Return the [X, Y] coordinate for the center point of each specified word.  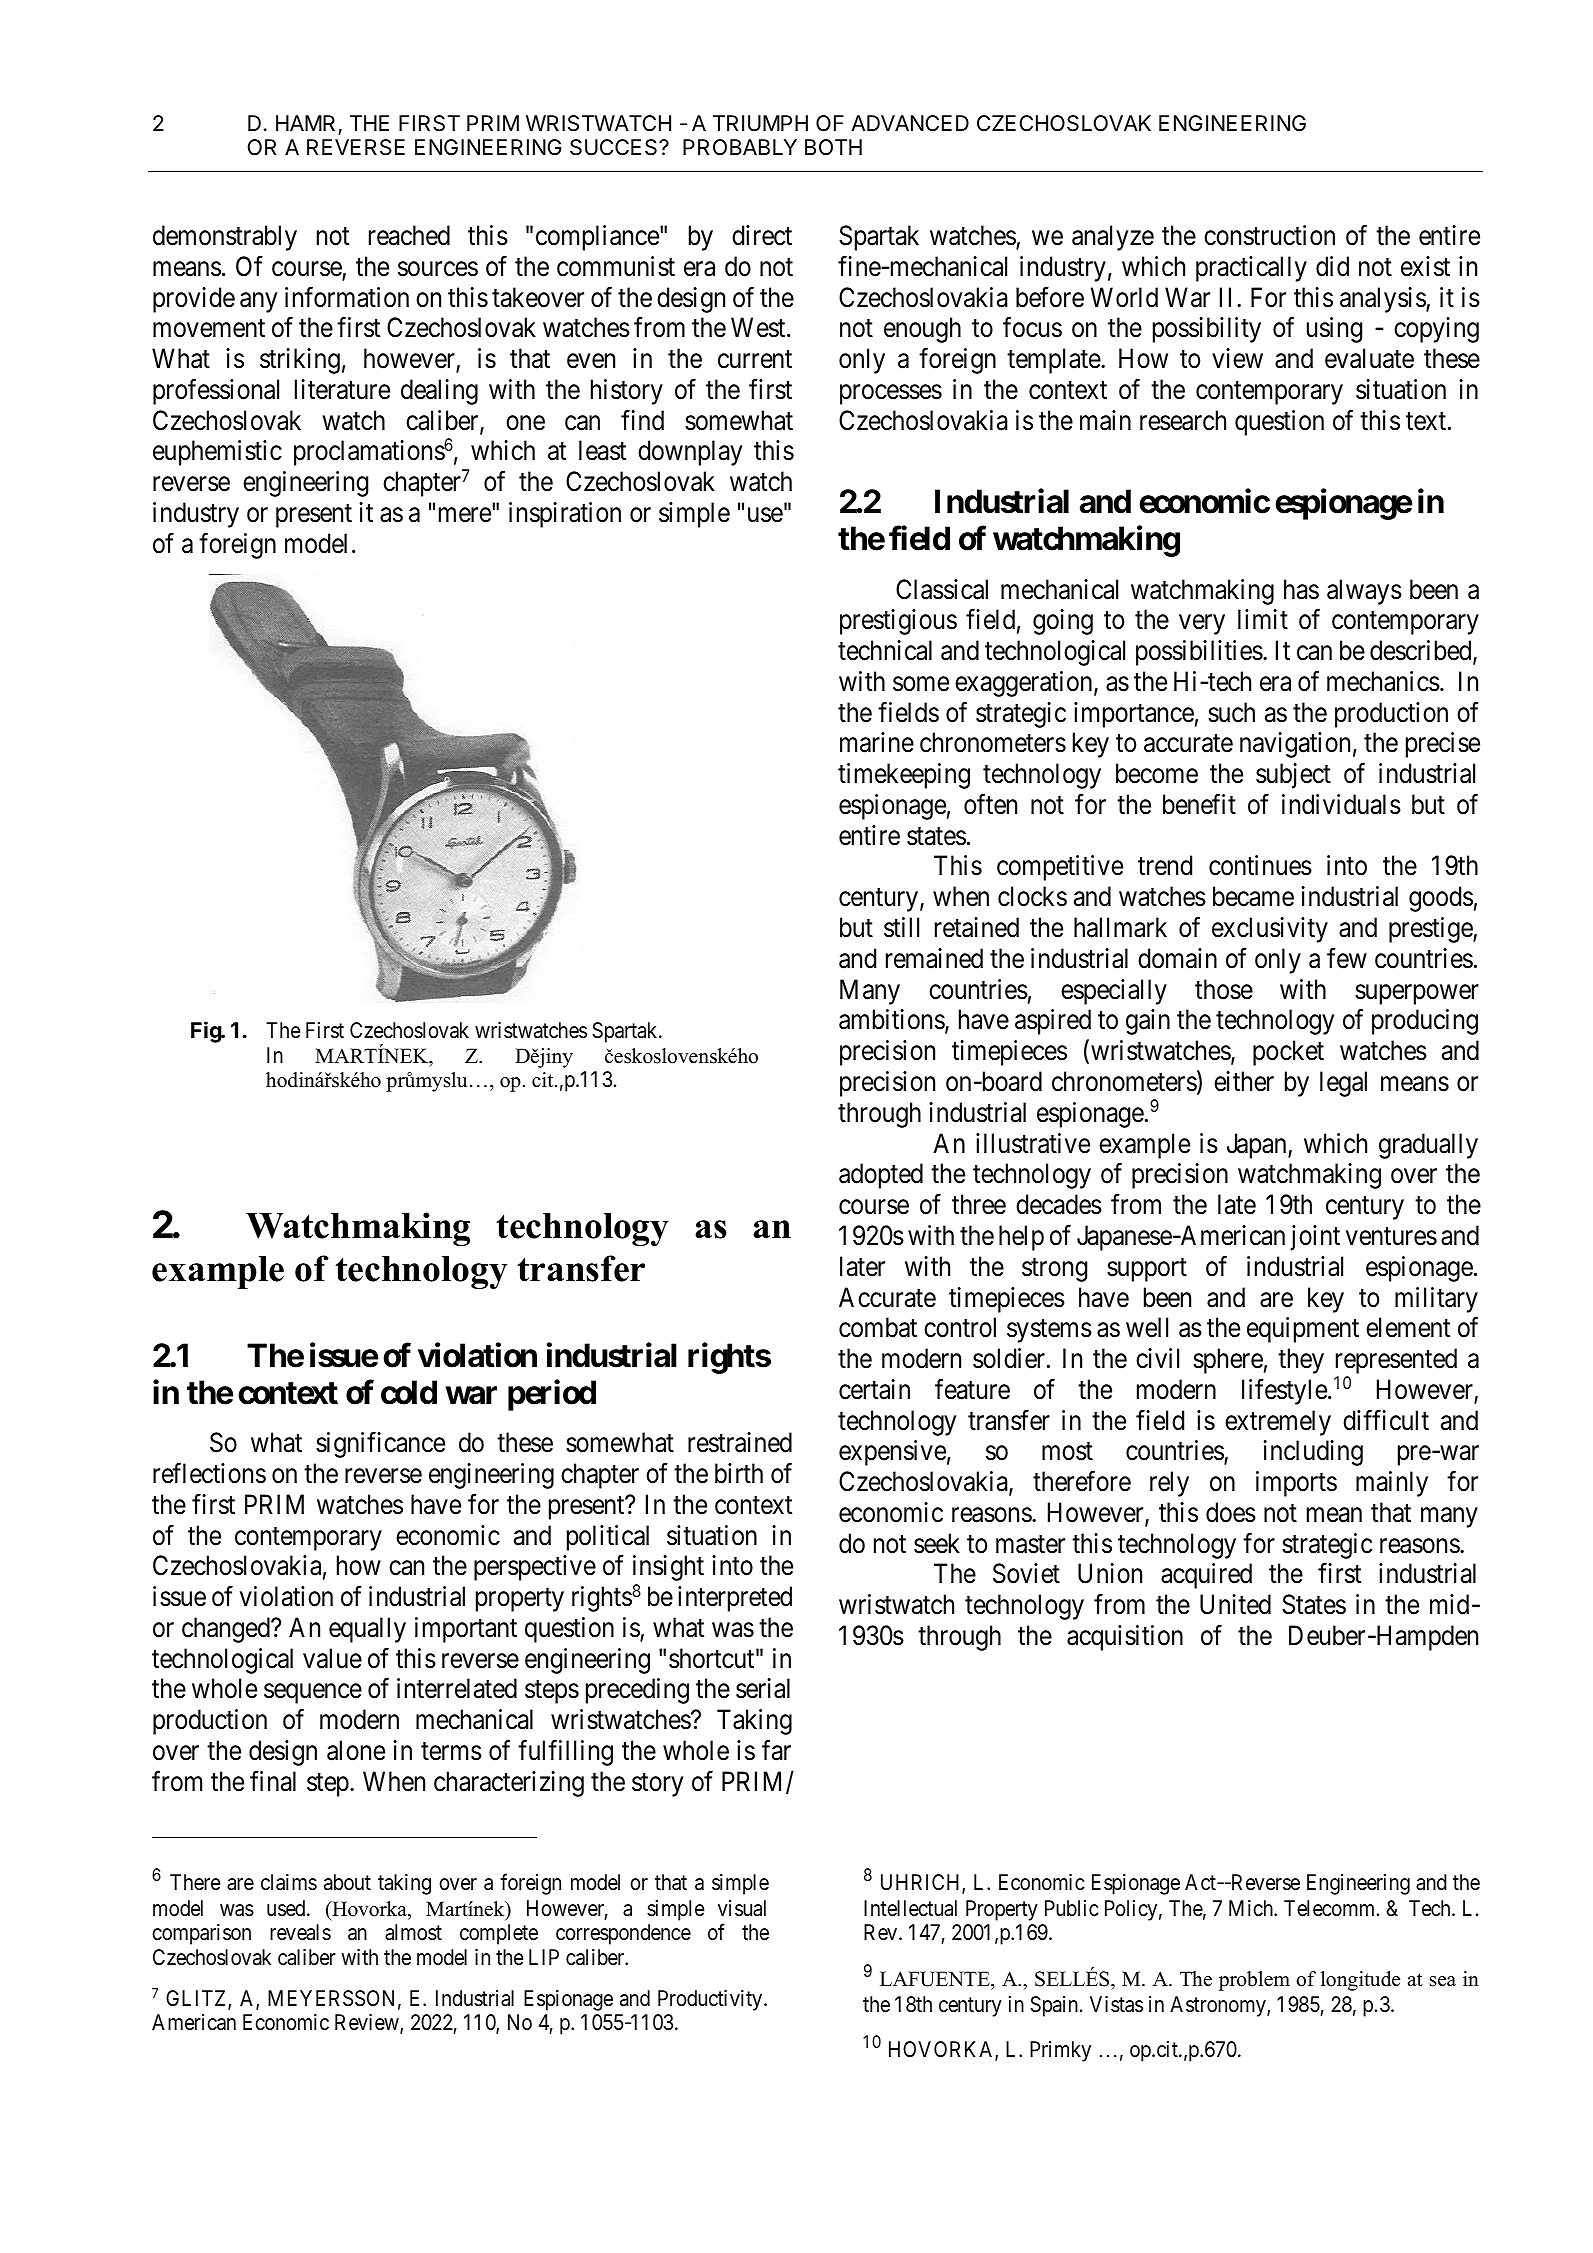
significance [380, 1445]
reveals [300, 1932]
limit [1263, 619]
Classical [942, 589]
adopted [881, 1176]
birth [739, 1473]
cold [409, 1392]
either [1244, 1081]
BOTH [833, 147]
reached [409, 235]
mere [465, 515]
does [1231, 1512]
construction [1269, 235]
